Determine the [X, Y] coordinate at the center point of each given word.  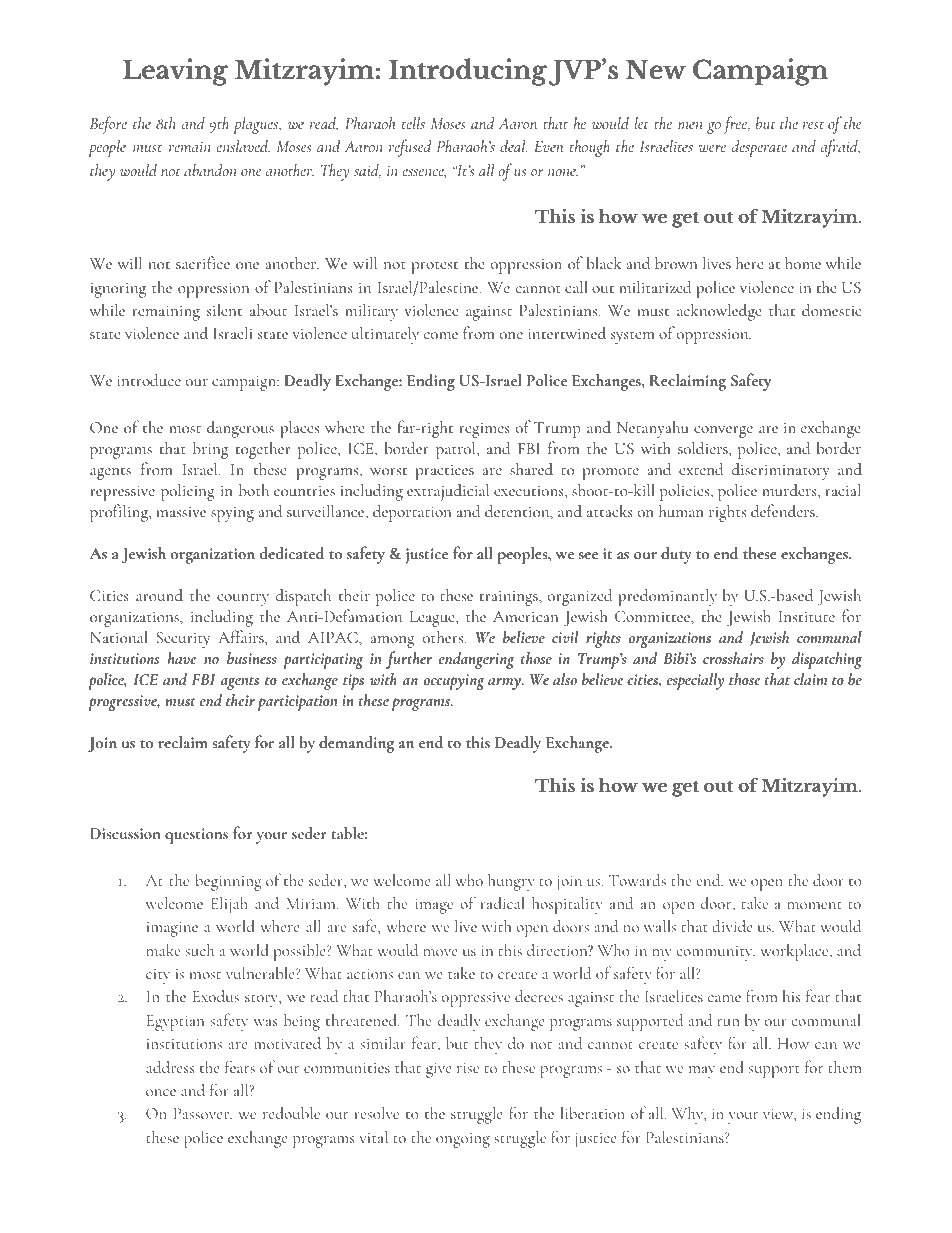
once [161, 1092]
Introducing [468, 72]
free [736, 125]
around [159, 595]
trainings [510, 598]
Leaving [175, 72]
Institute [807, 616]
